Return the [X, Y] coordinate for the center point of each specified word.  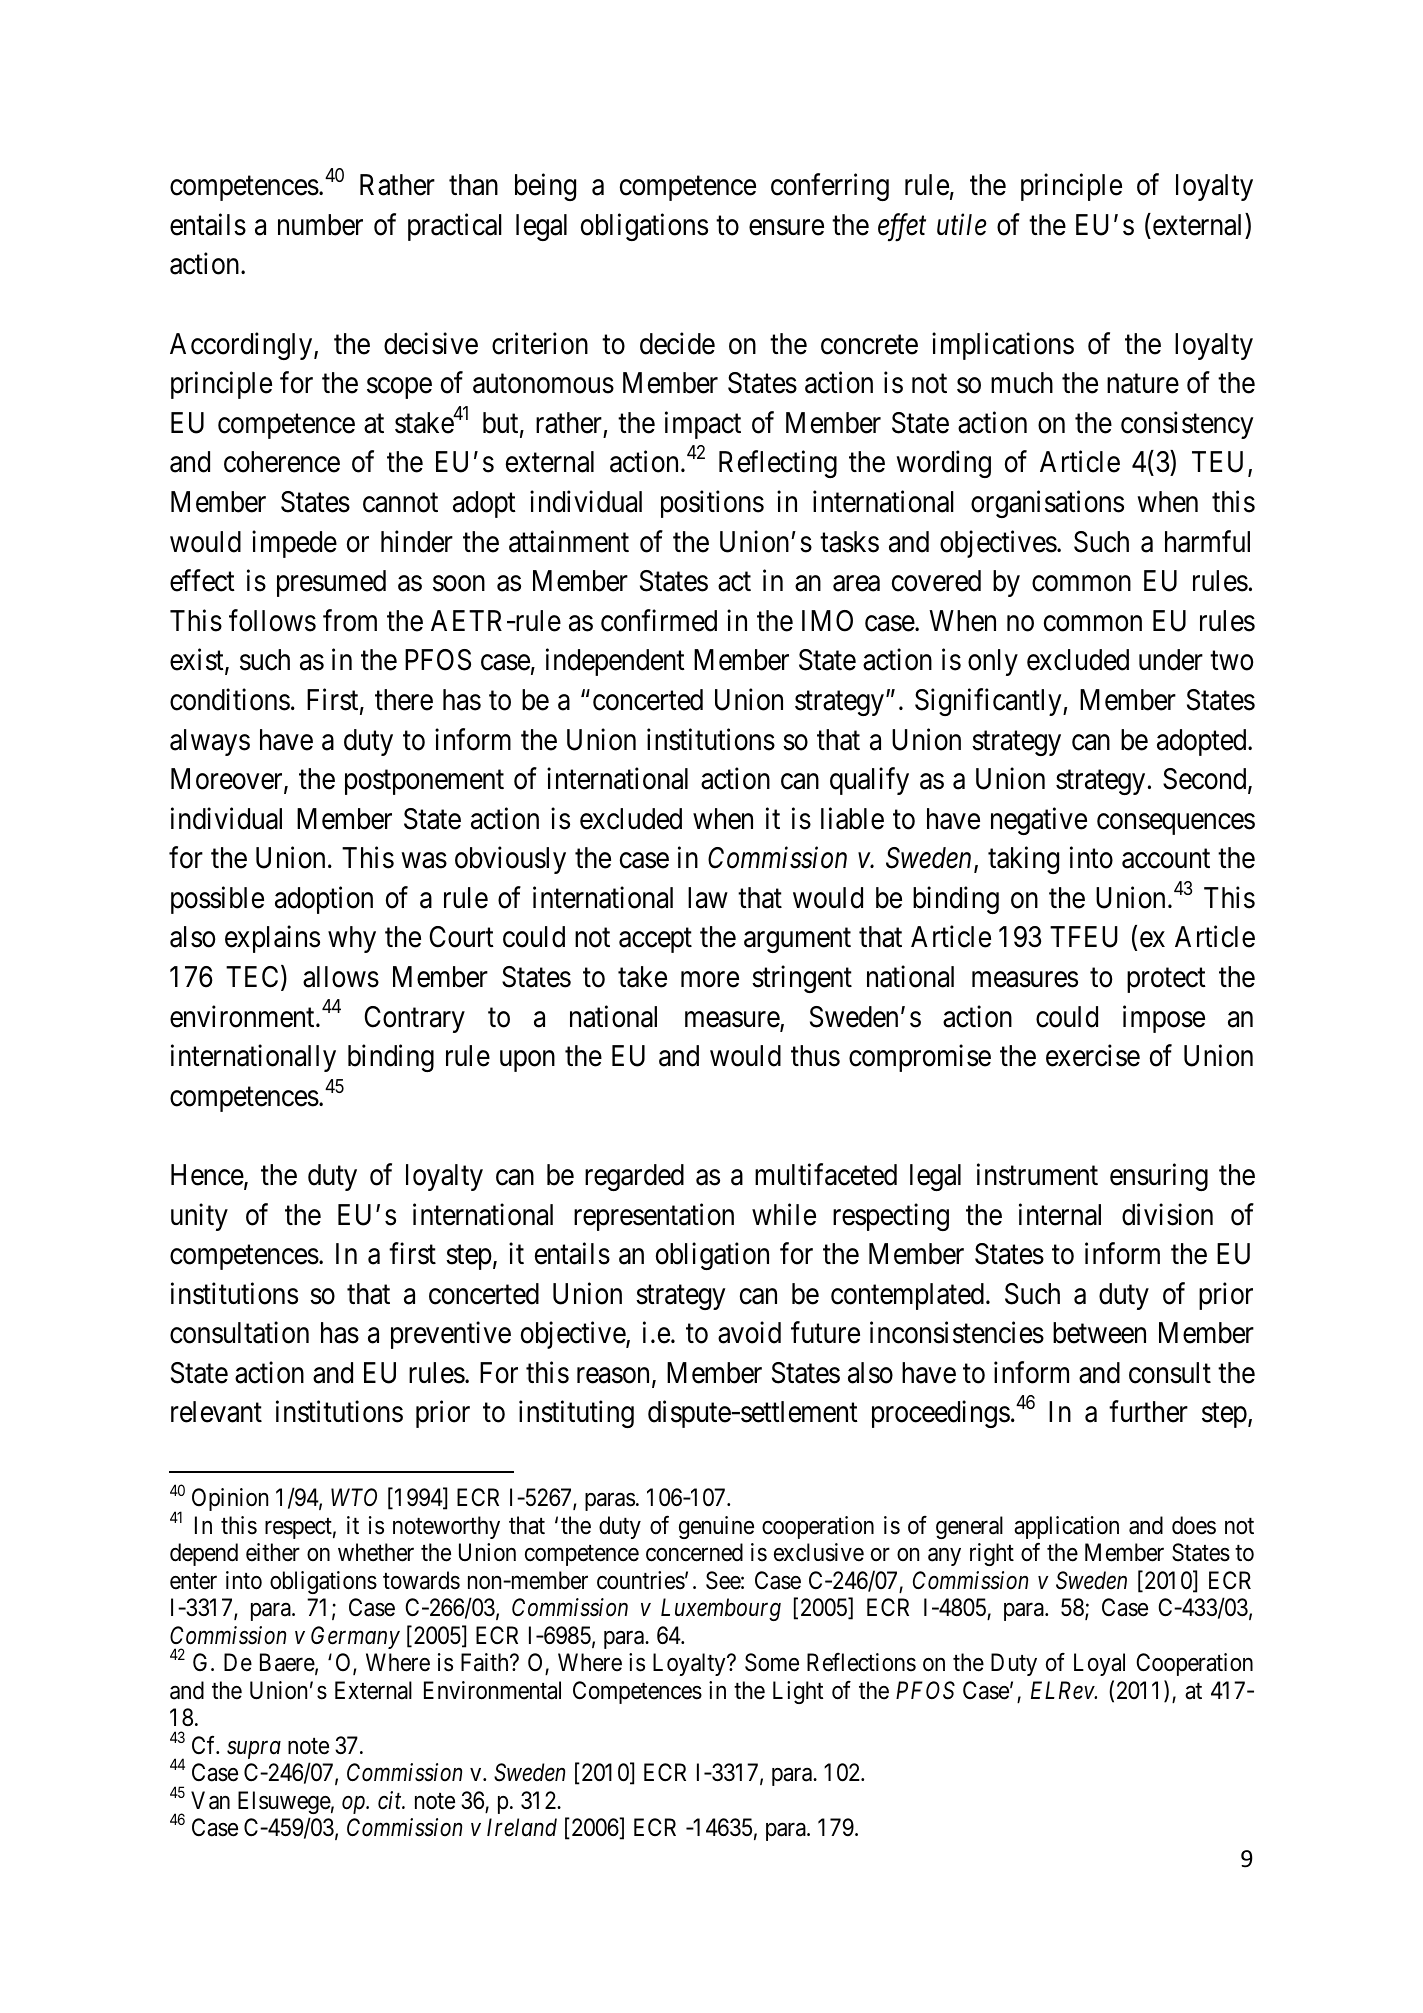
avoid [749, 1333]
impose [1164, 1019]
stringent [802, 979]
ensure [786, 228]
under [1171, 660]
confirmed [659, 620]
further [1148, 1412]
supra [254, 1750]
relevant [216, 1412]
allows [341, 977]
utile [962, 224]
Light [798, 1692]
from [350, 620]
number [320, 225]
